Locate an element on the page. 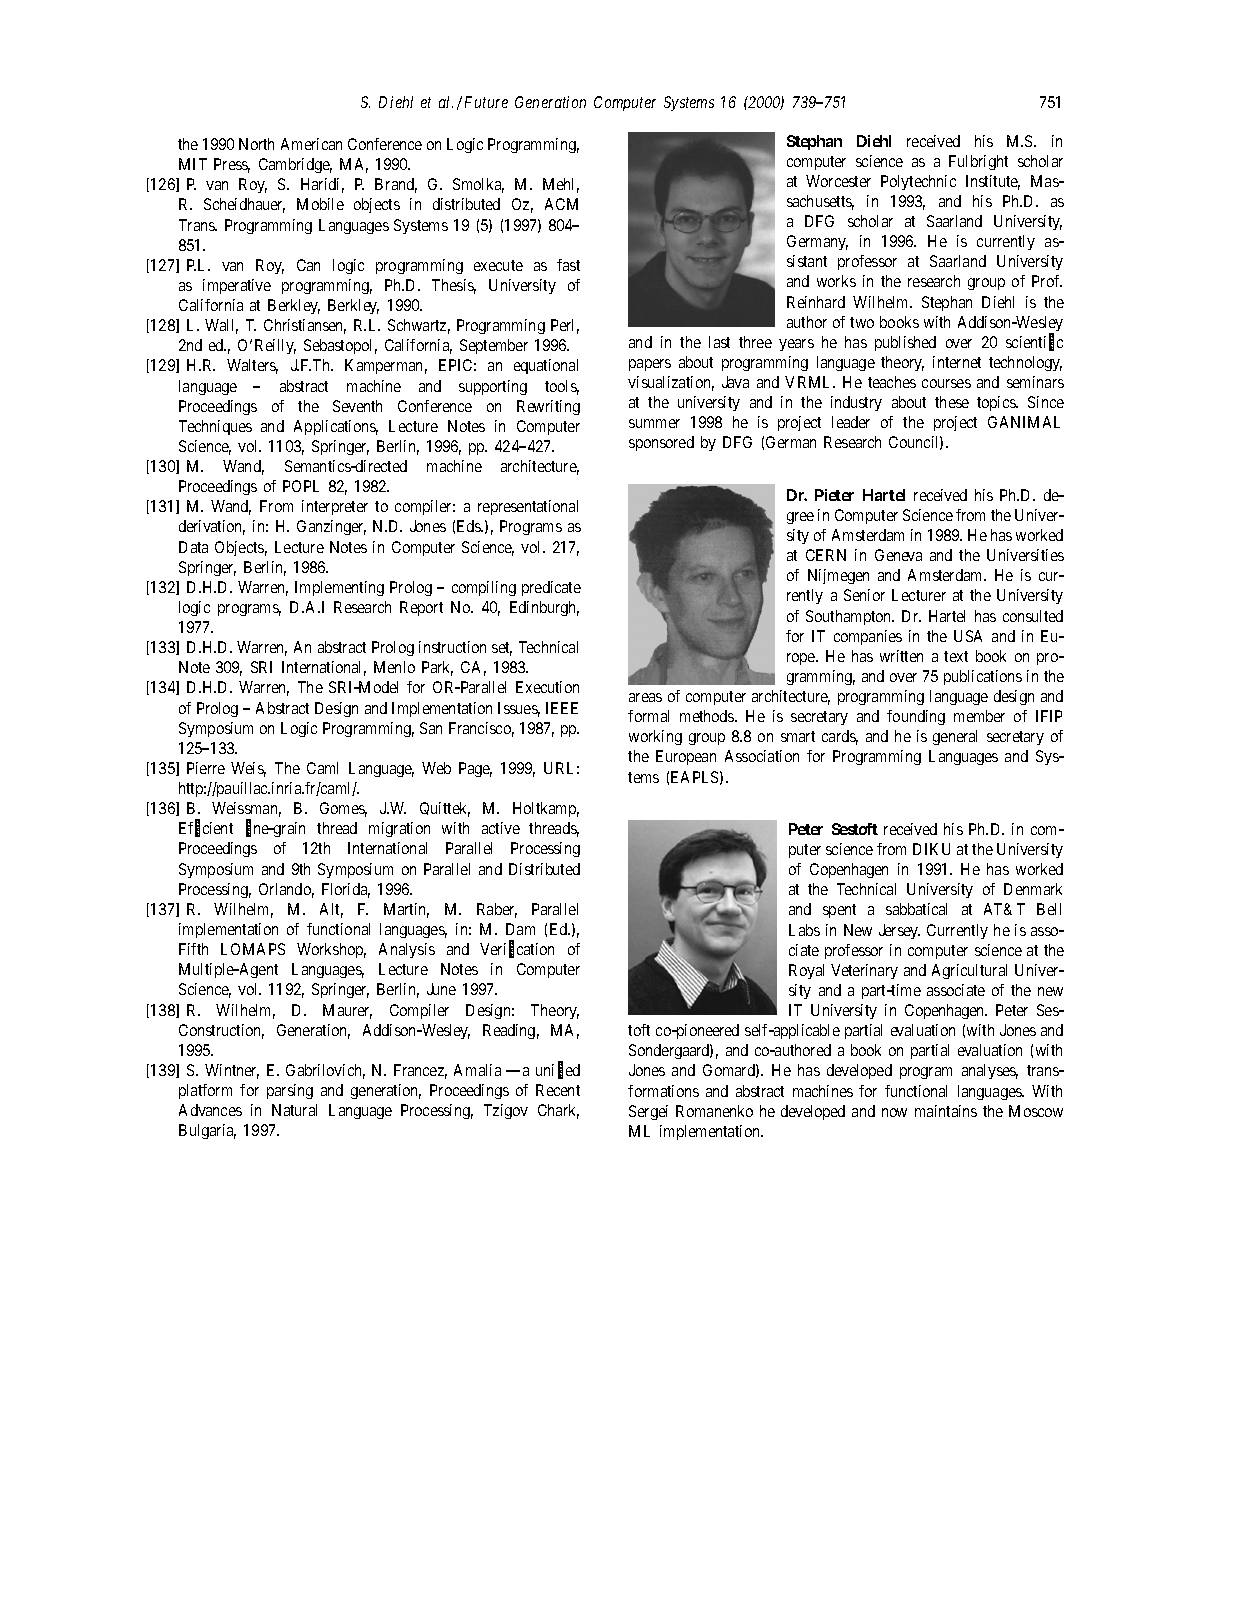  Natural is located at coordinates (294, 1110).
